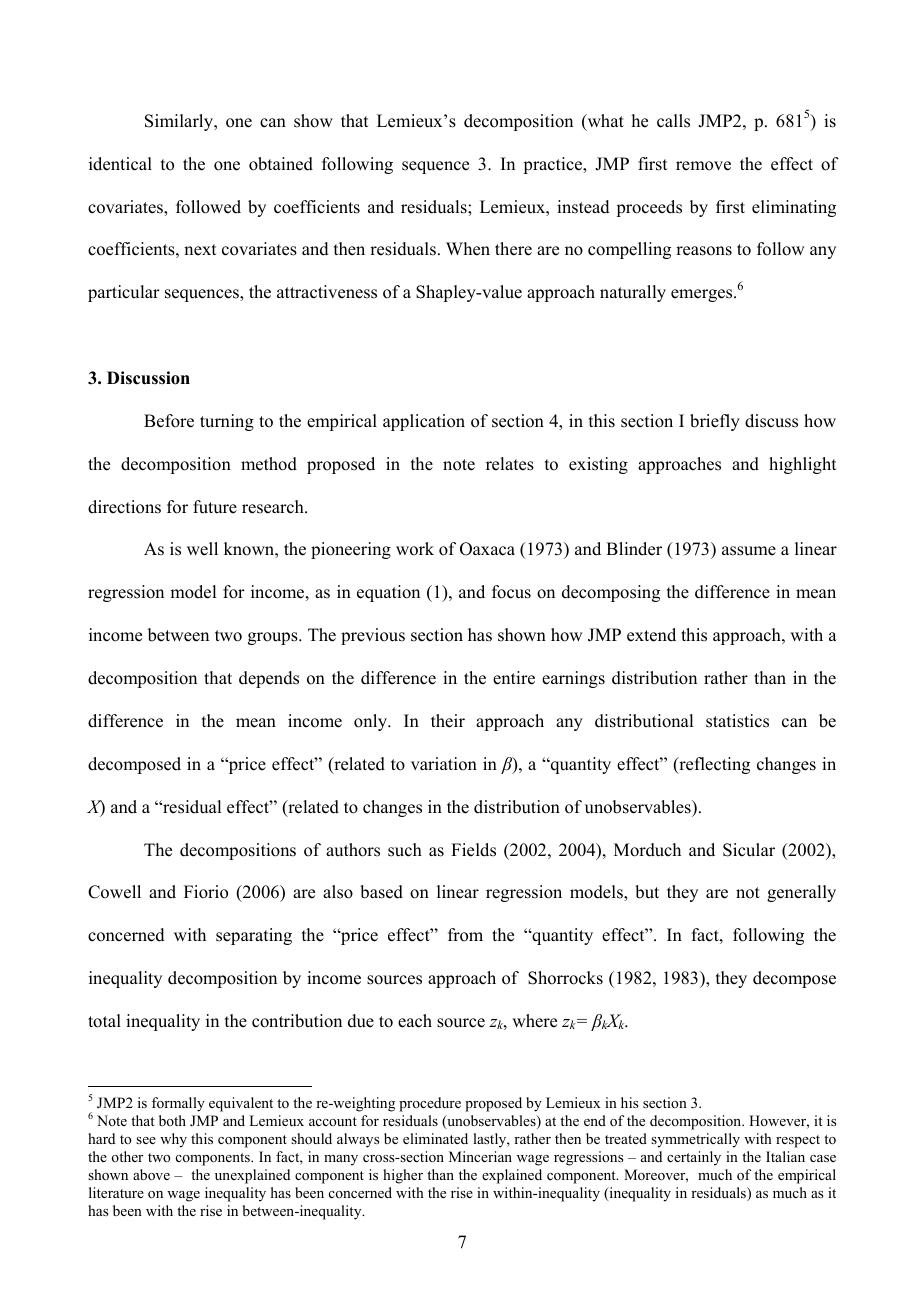 The height and width of the screenshot is (1308, 924). Describe the element at coordinates (468, 249) in the screenshot. I see `When` at that location.
